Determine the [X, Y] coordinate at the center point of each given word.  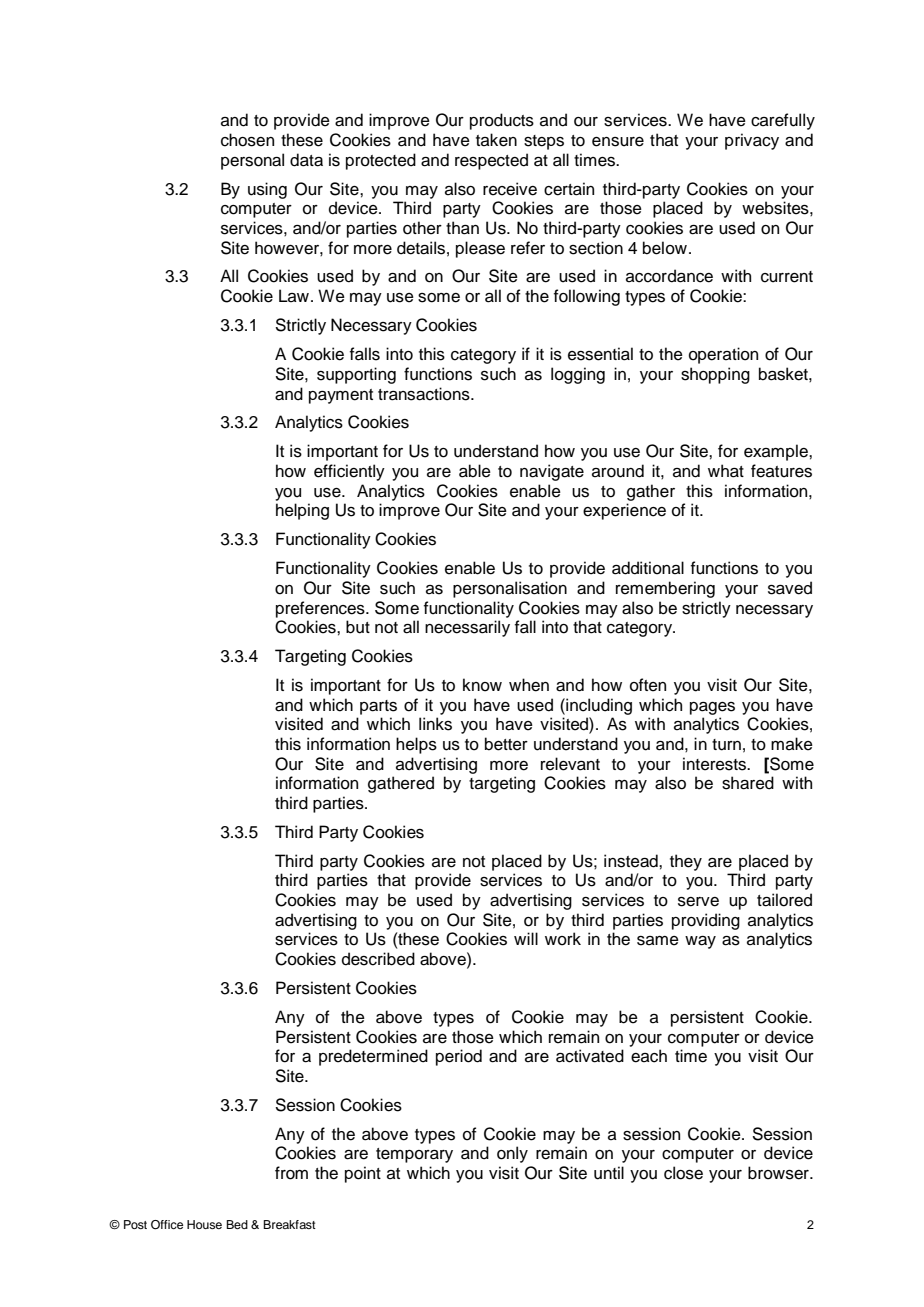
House [204, 1224]
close [683, 1173]
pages [712, 708]
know [482, 685]
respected [491, 161]
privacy [752, 141]
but [358, 627]
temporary [414, 1155]
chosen [247, 140]
